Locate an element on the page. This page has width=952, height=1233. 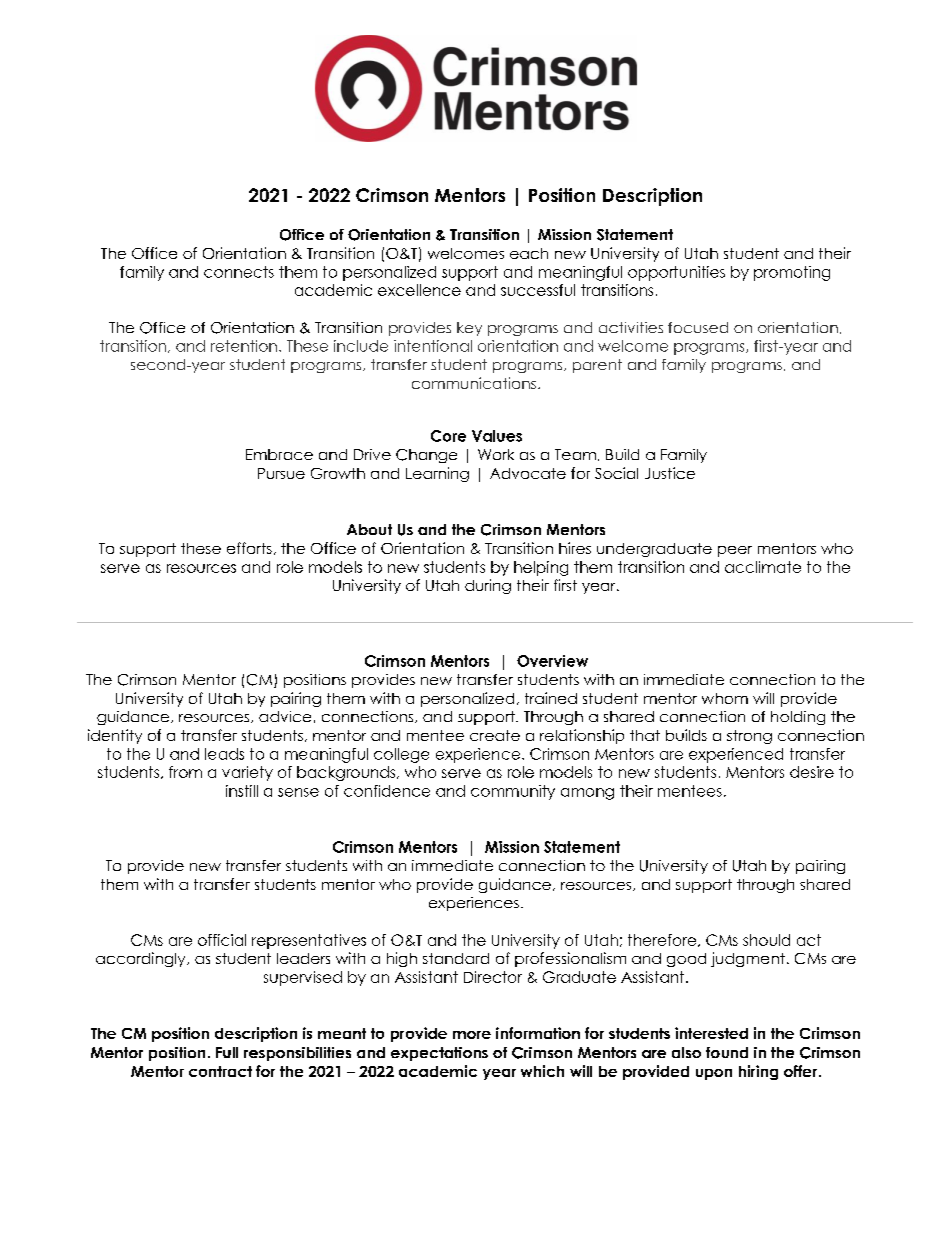
connects is located at coordinates (239, 272).
